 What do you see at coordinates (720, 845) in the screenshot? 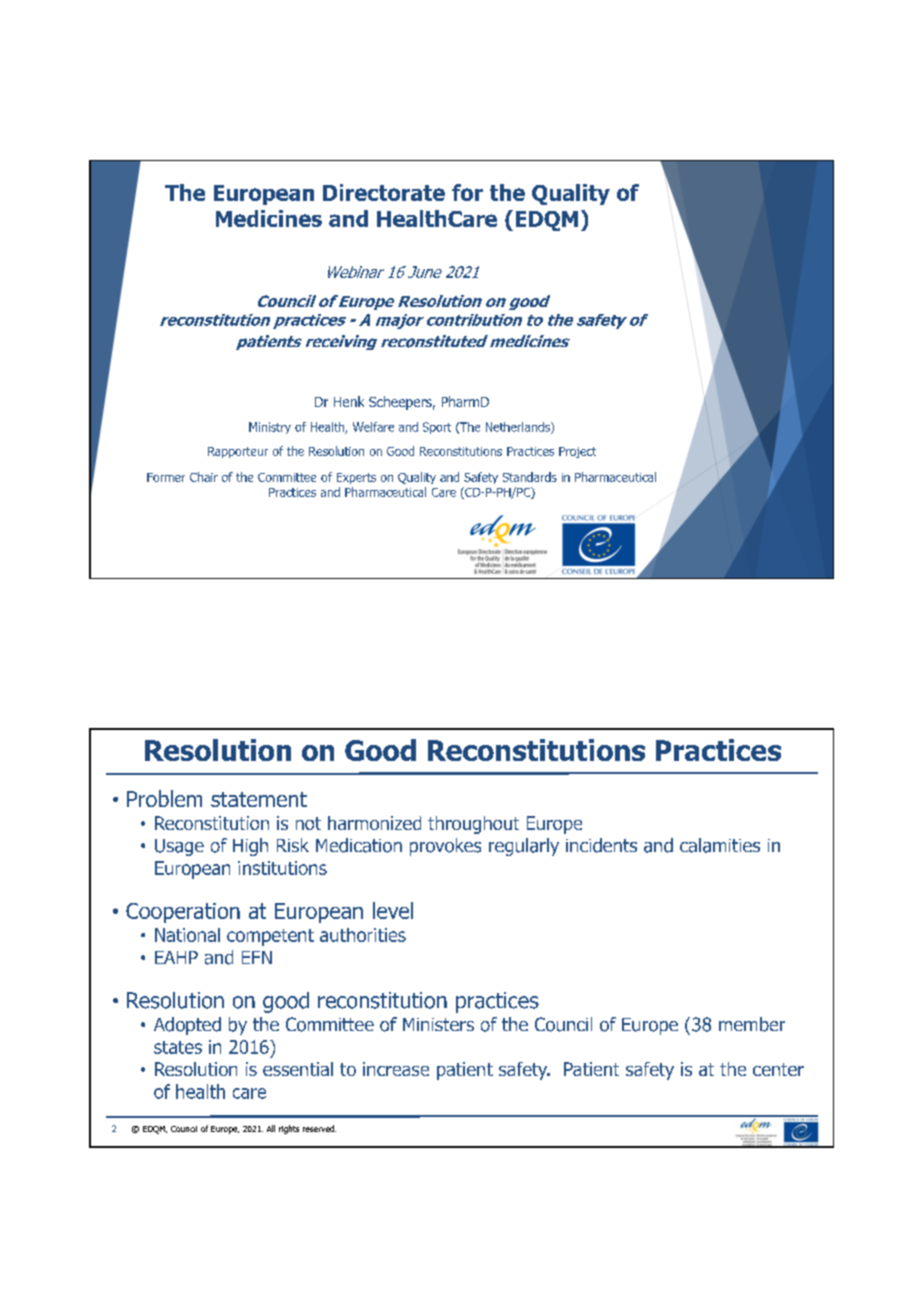
I see `calamities` at bounding box center [720, 845].
